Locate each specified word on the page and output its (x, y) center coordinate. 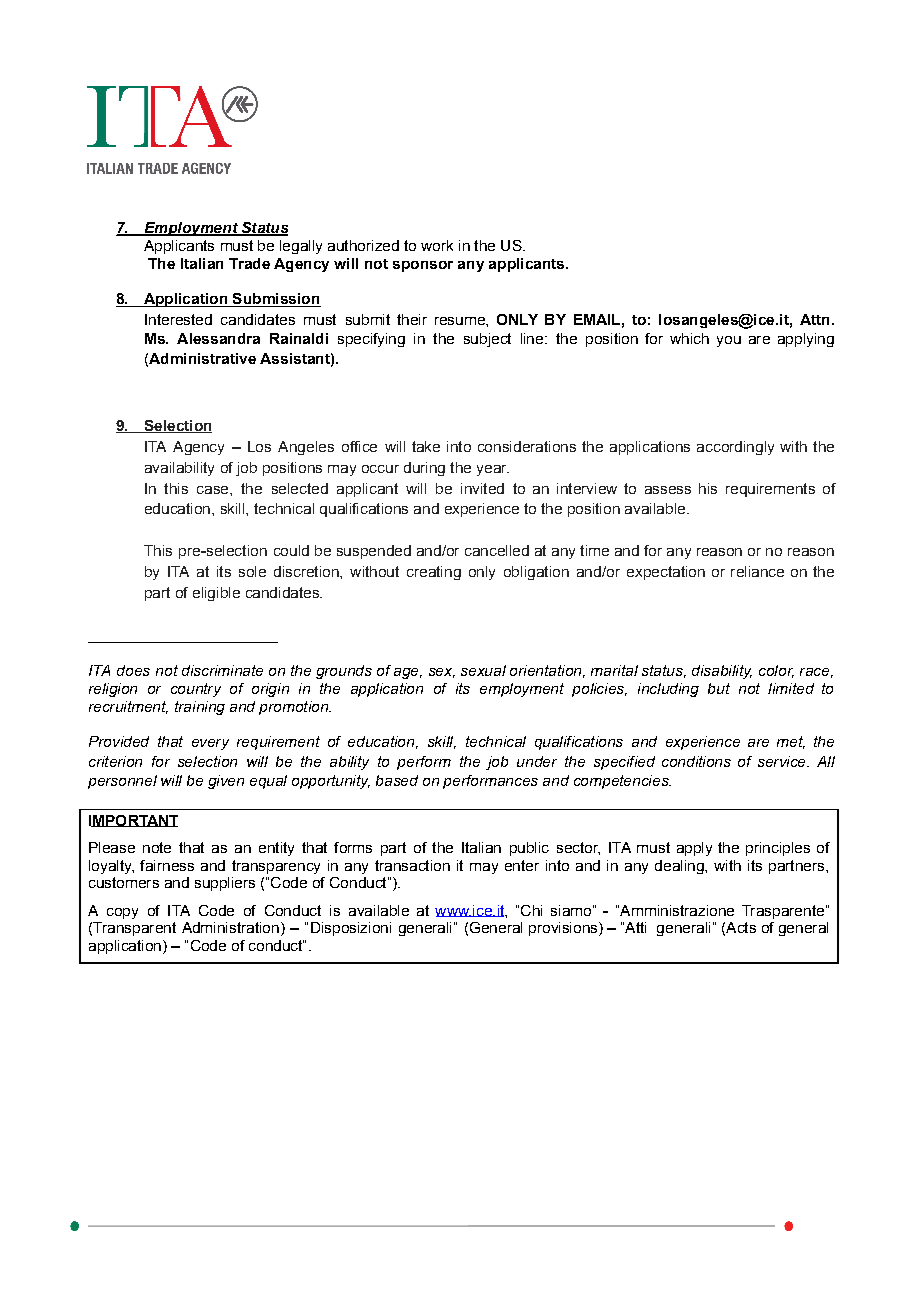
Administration (230, 927)
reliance (757, 571)
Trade (249, 263)
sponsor (423, 266)
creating (434, 573)
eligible (216, 594)
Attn (814, 319)
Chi (531, 910)
